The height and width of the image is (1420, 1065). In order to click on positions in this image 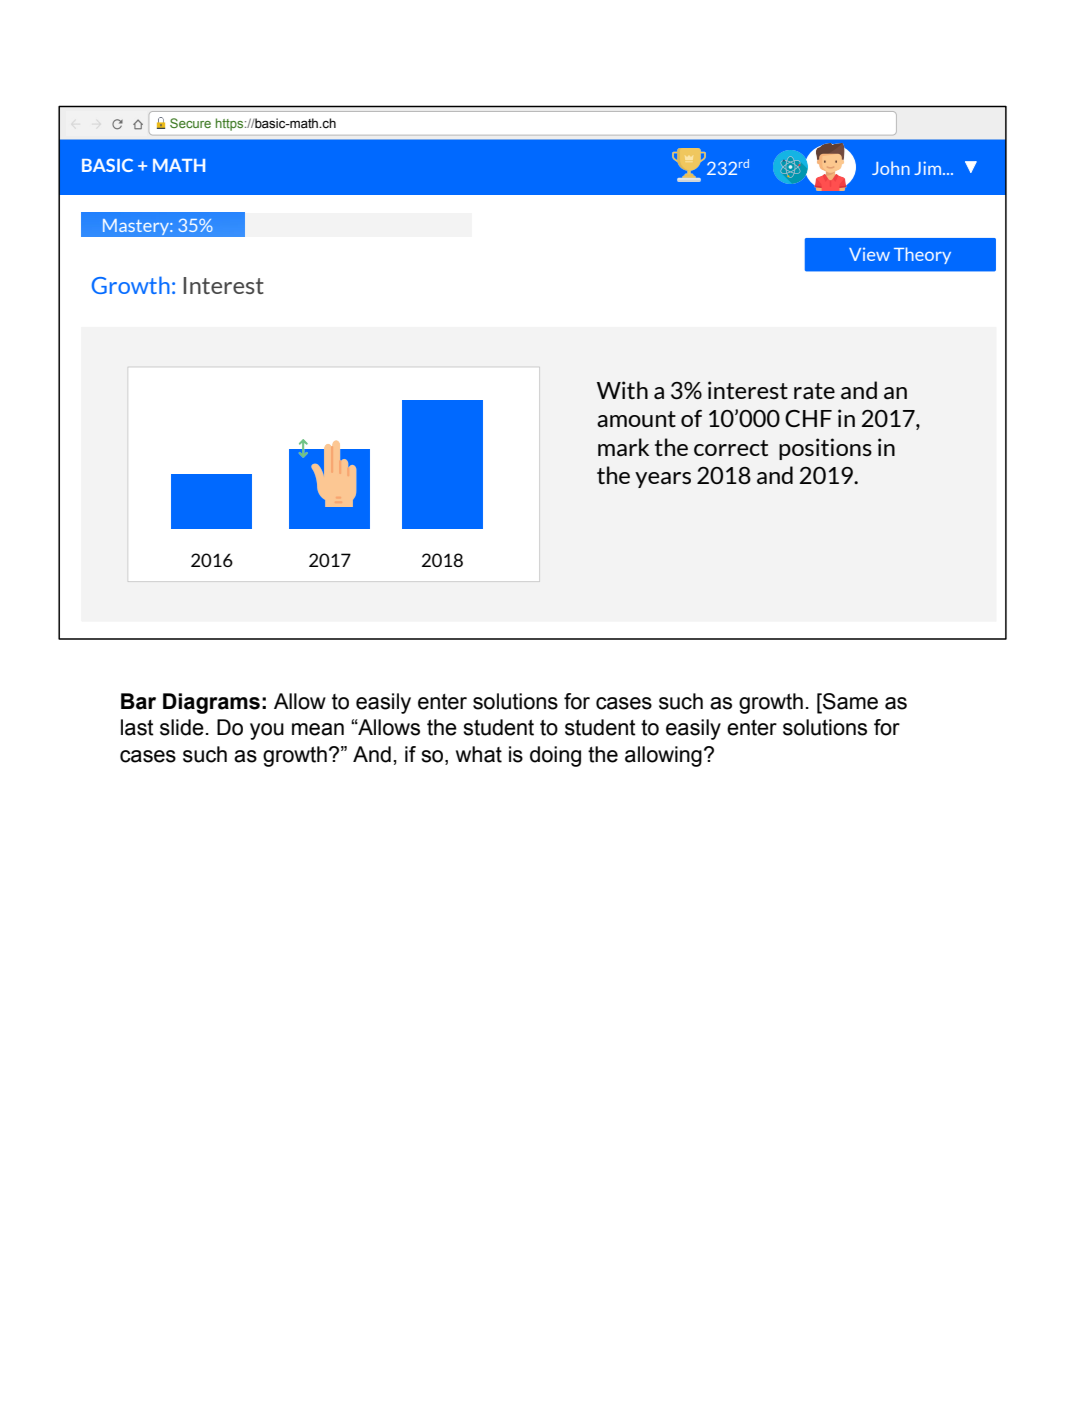, I will do `click(825, 449)`.
